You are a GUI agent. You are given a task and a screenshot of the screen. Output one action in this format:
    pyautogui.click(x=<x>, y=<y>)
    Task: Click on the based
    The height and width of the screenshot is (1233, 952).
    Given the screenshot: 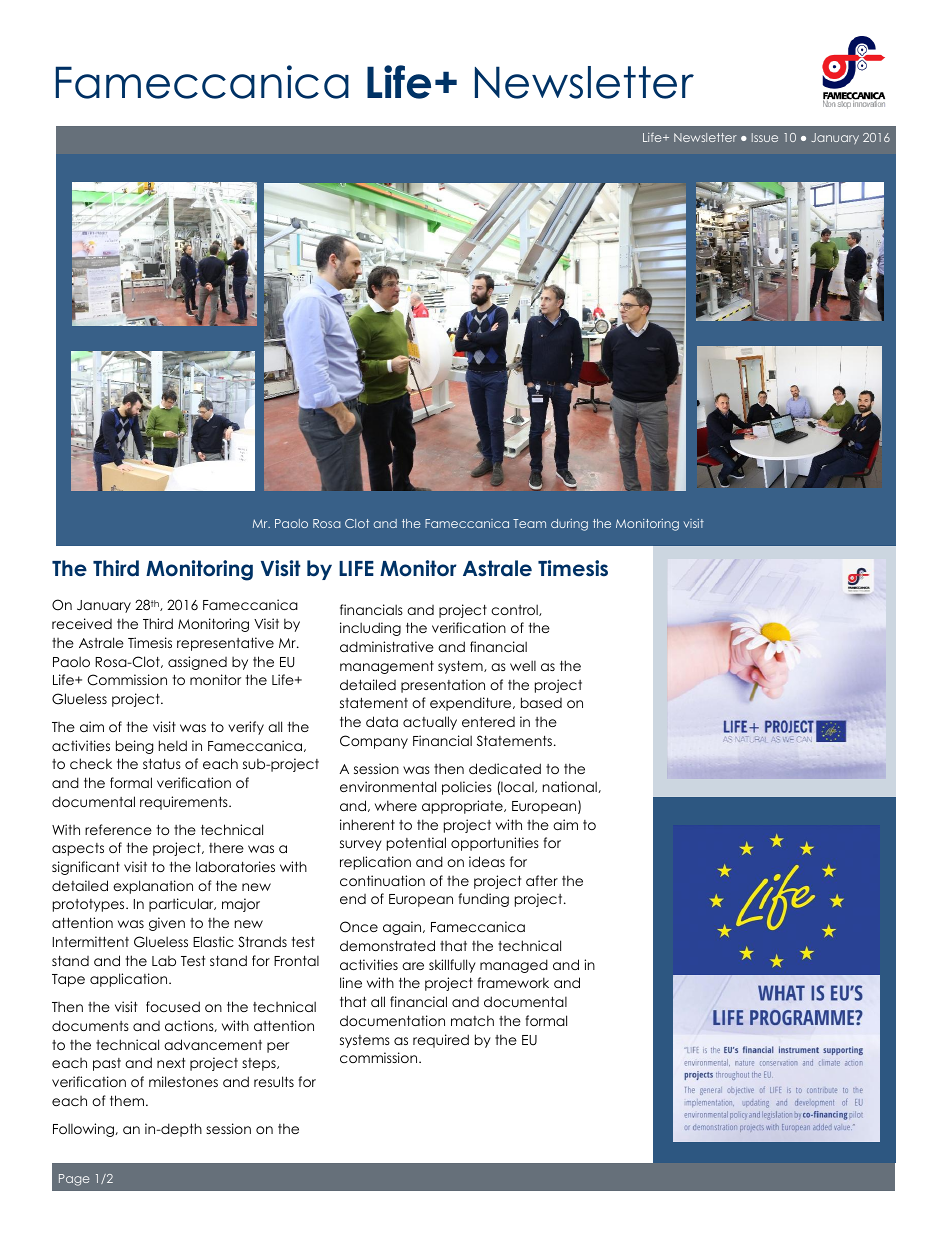 What is the action you would take?
    pyautogui.click(x=541, y=702)
